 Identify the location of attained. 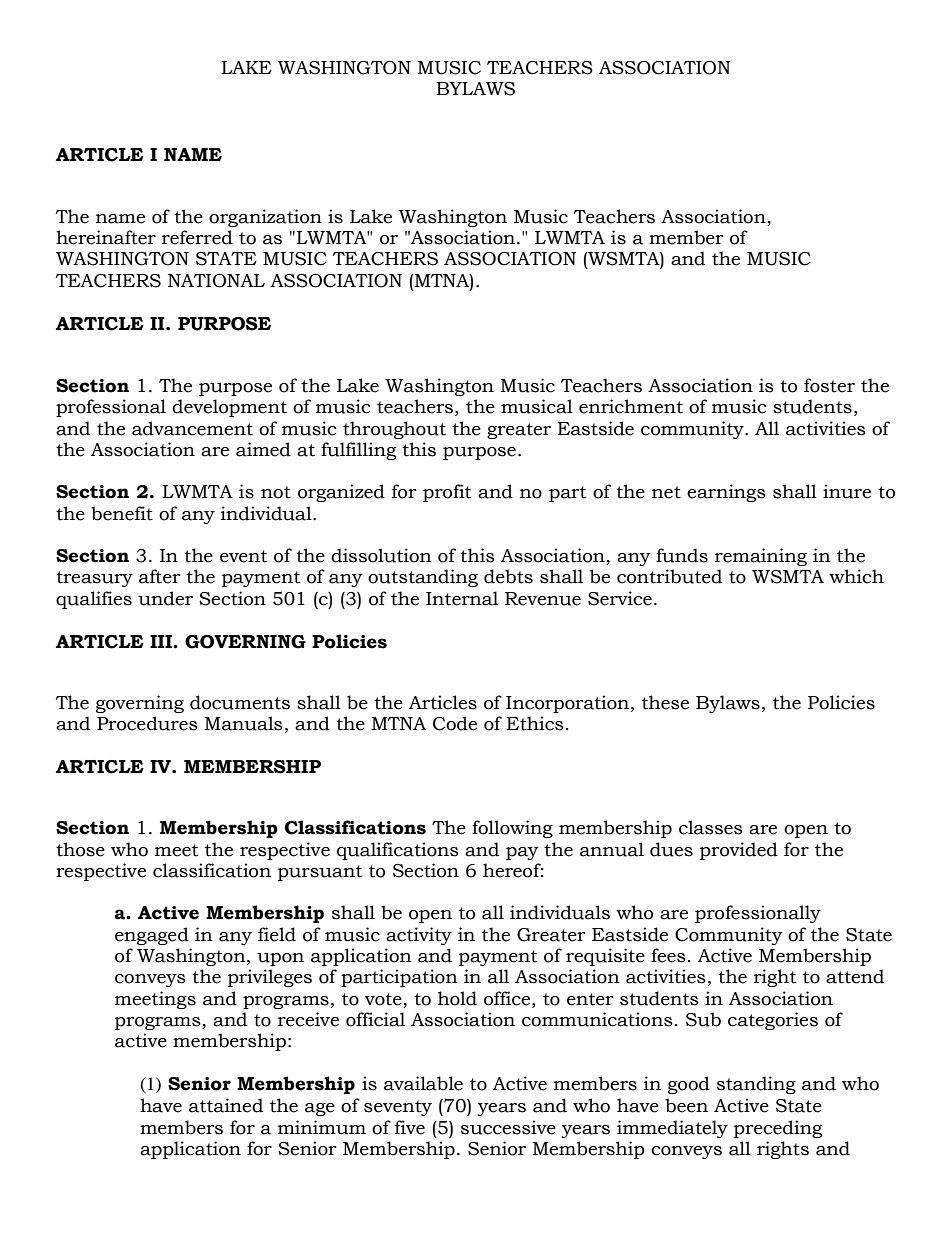
(226, 1105).
